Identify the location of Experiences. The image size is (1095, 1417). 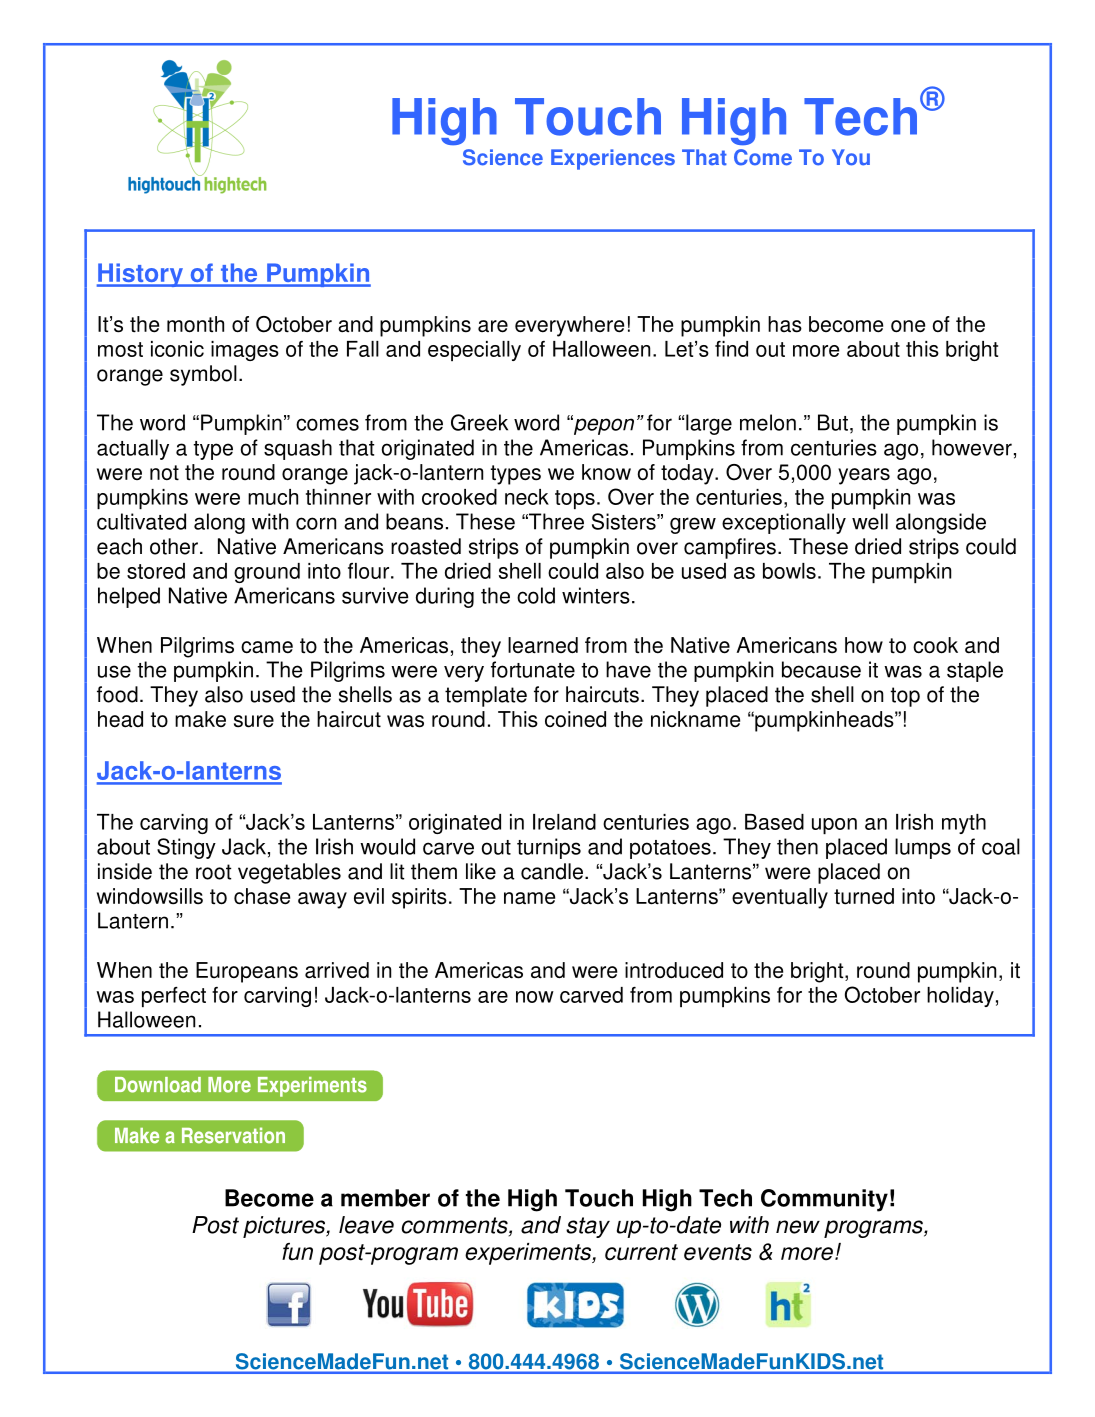
(613, 159).
